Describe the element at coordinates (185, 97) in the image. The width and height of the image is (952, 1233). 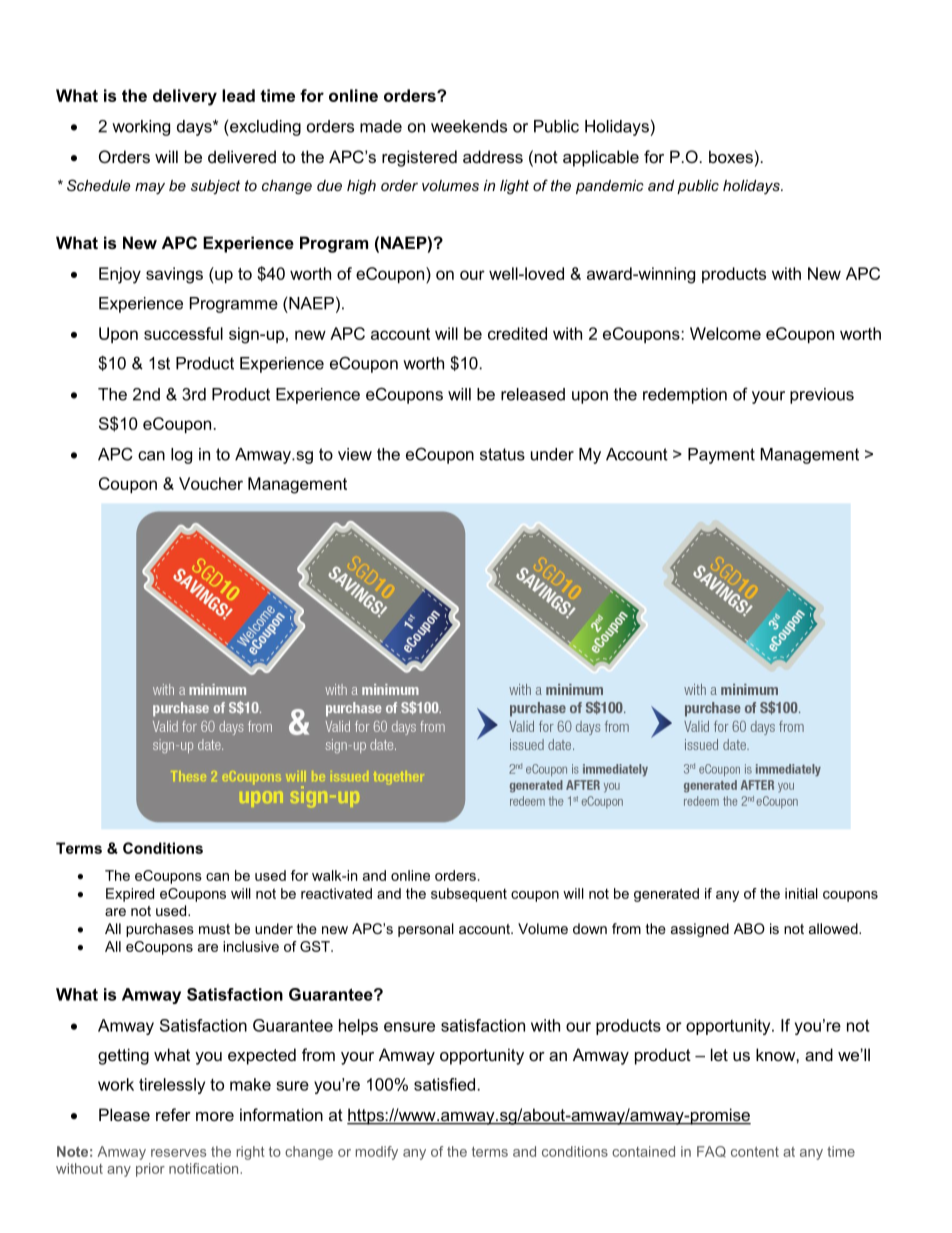
I see `delivery` at that location.
